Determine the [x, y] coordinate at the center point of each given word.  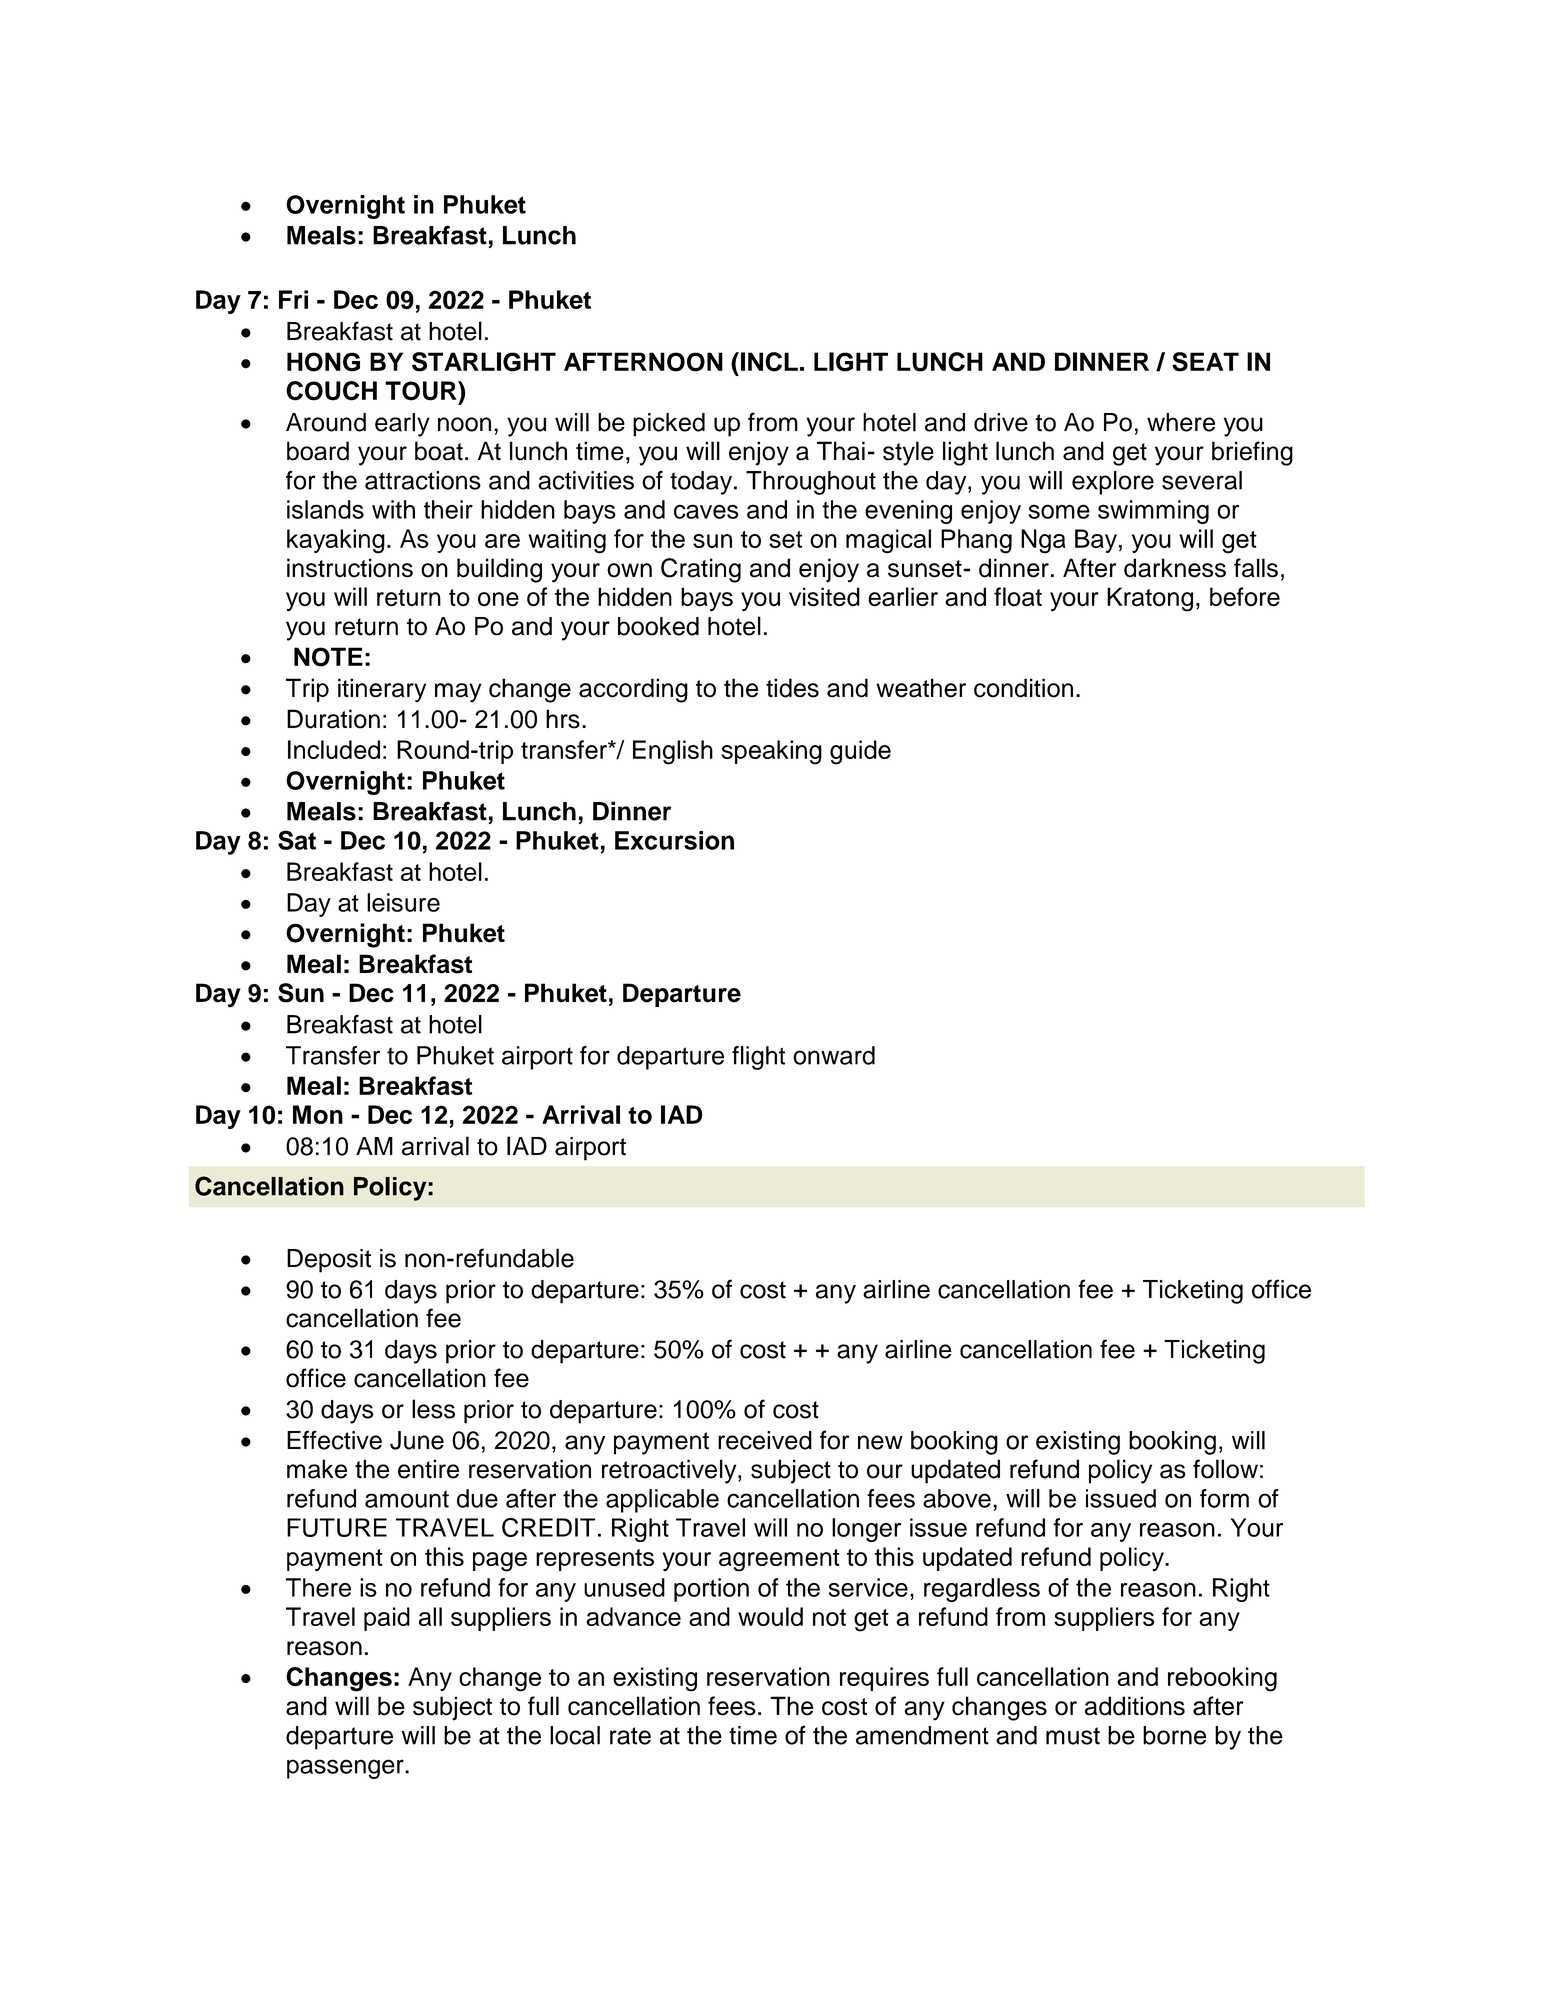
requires [884, 1679]
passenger [346, 1769]
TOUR [422, 391]
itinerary [382, 690]
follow [1225, 1469]
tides [792, 688]
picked [669, 425]
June [417, 1440]
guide [860, 752]
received [765, 1440]
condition [1023, 688]
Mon [318, 1114]
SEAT [1205, 362]
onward [834, 1055]
